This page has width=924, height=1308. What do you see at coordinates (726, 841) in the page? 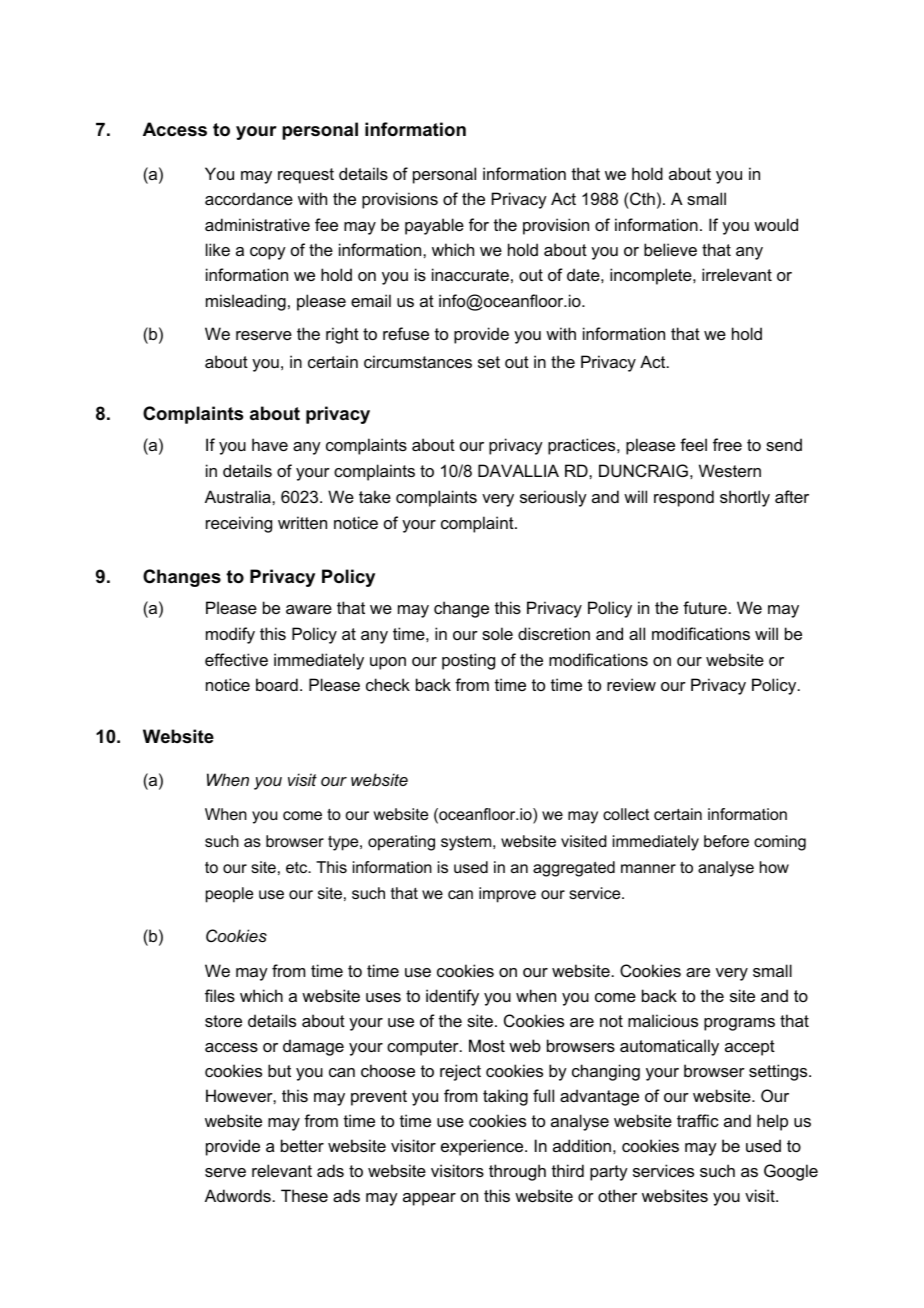
I see `before` at bounding box center [726, 841].
